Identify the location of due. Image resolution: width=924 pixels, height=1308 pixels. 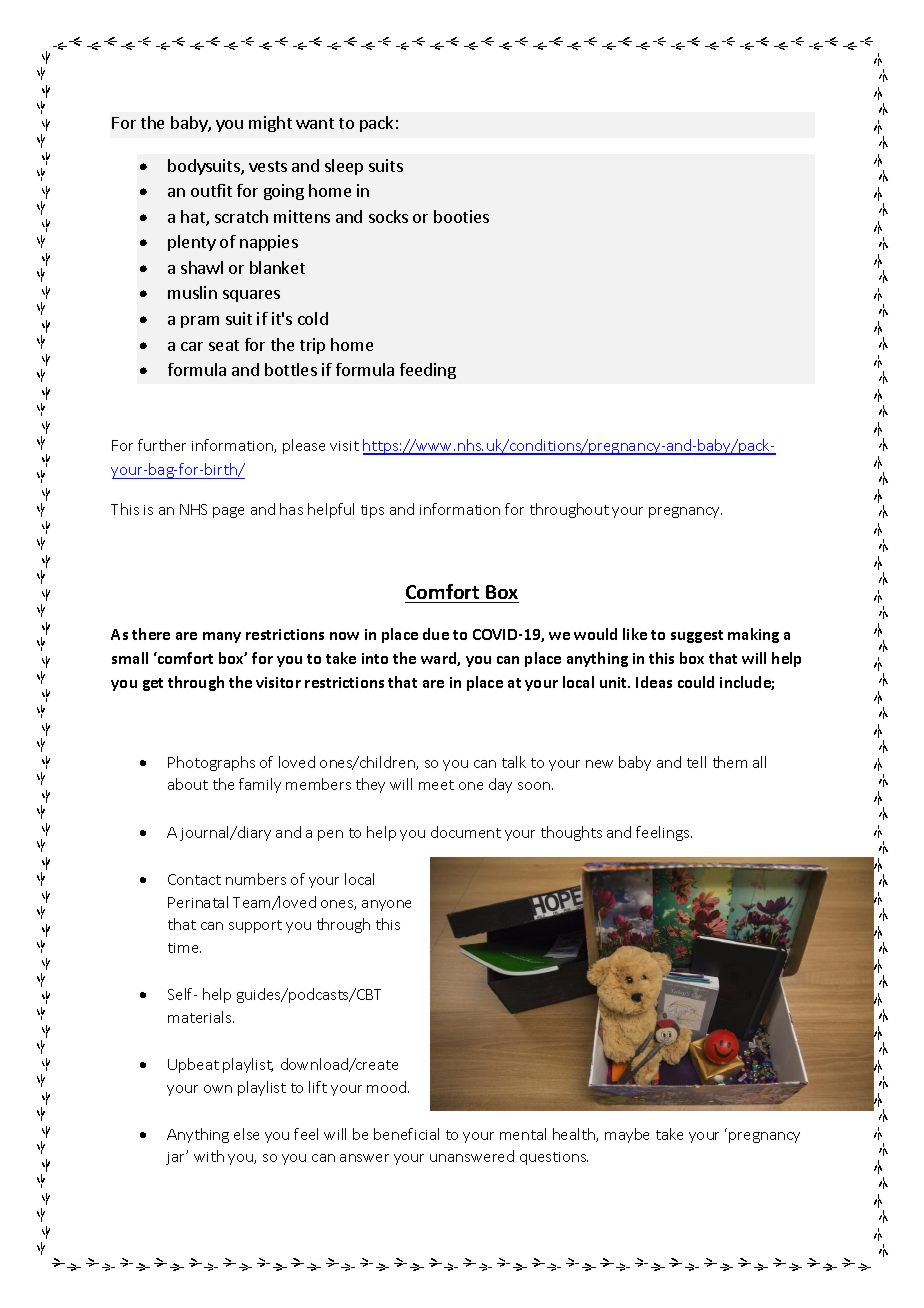
(436, 634).
